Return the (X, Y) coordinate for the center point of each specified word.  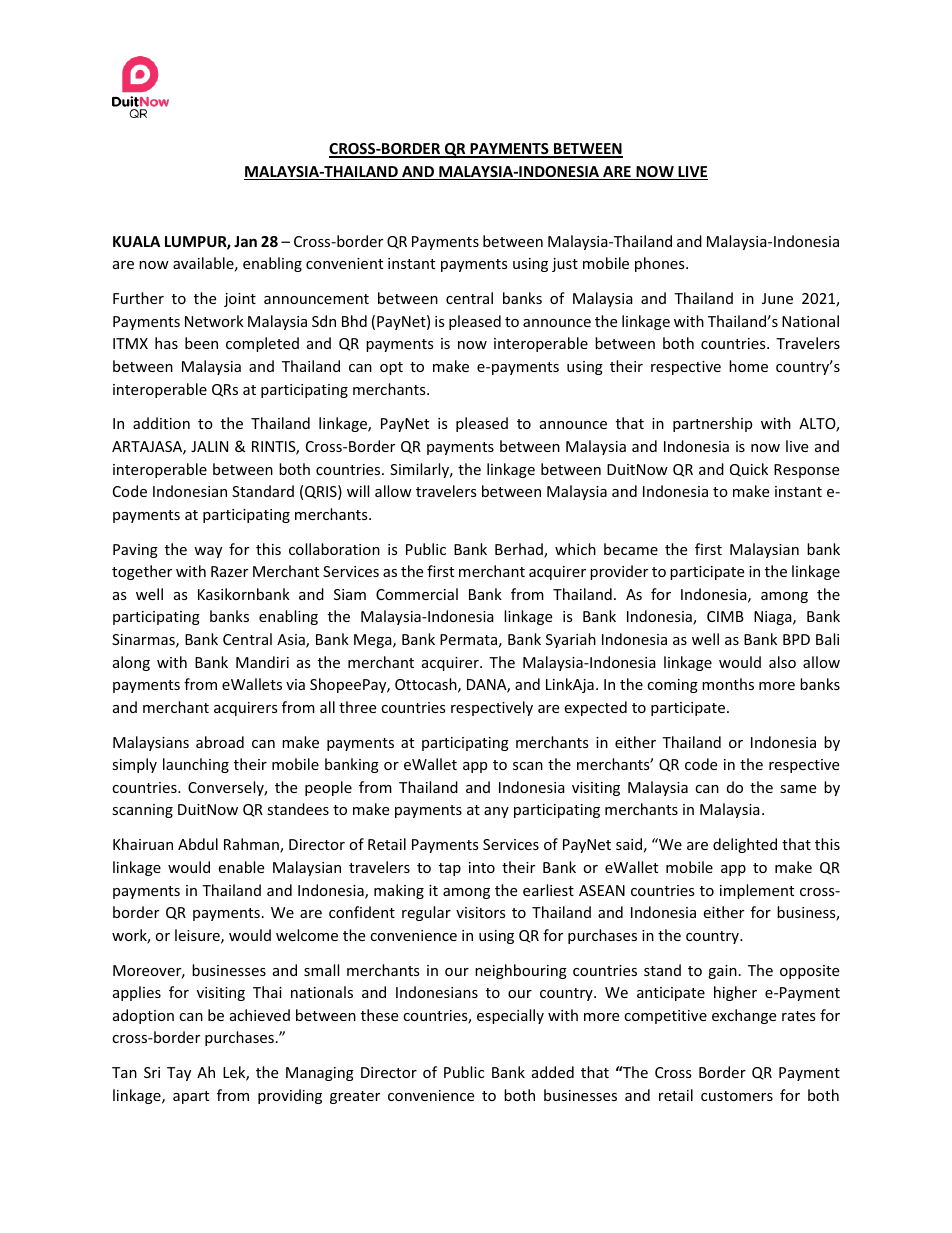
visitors (481, 912)
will (358, 491)
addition (161, 423)
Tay (179, 1074)
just (565, 265)
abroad (220, 742)
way (208, 552)
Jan (245, 241)
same (798, 789)
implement (757, 891)
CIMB (725, 616)
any (496, 812)
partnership (712, 424)
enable (241, 867)
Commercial (417, 594)
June (777, 298)
